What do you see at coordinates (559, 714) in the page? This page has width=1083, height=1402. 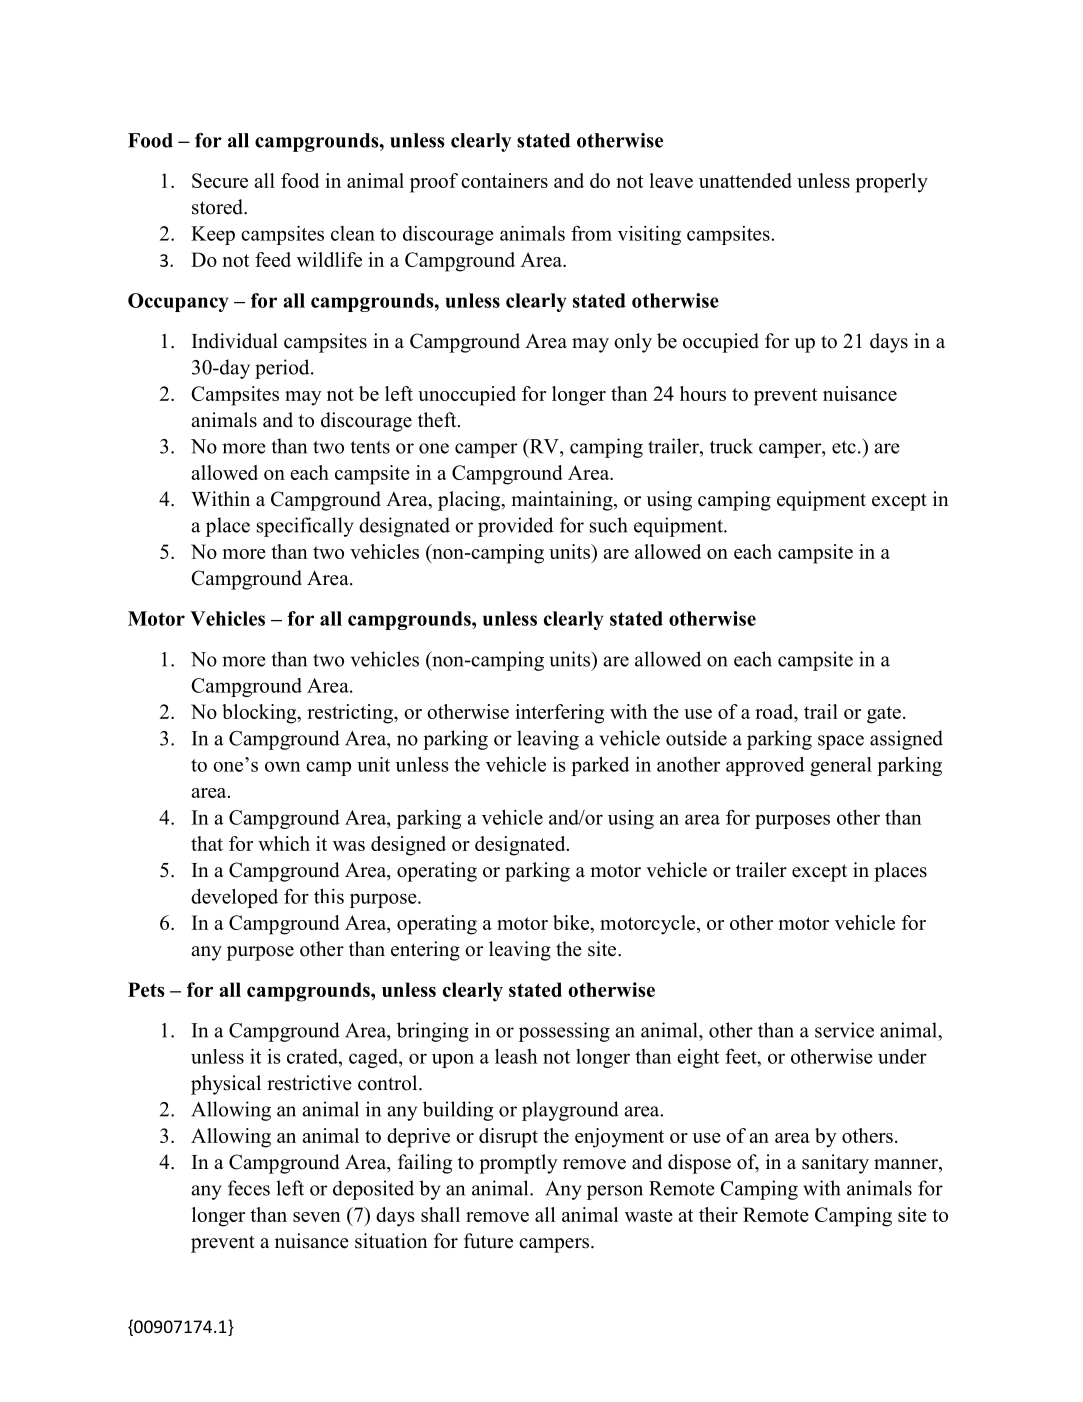 I see `interfering` at bounding box center [559, 714].
